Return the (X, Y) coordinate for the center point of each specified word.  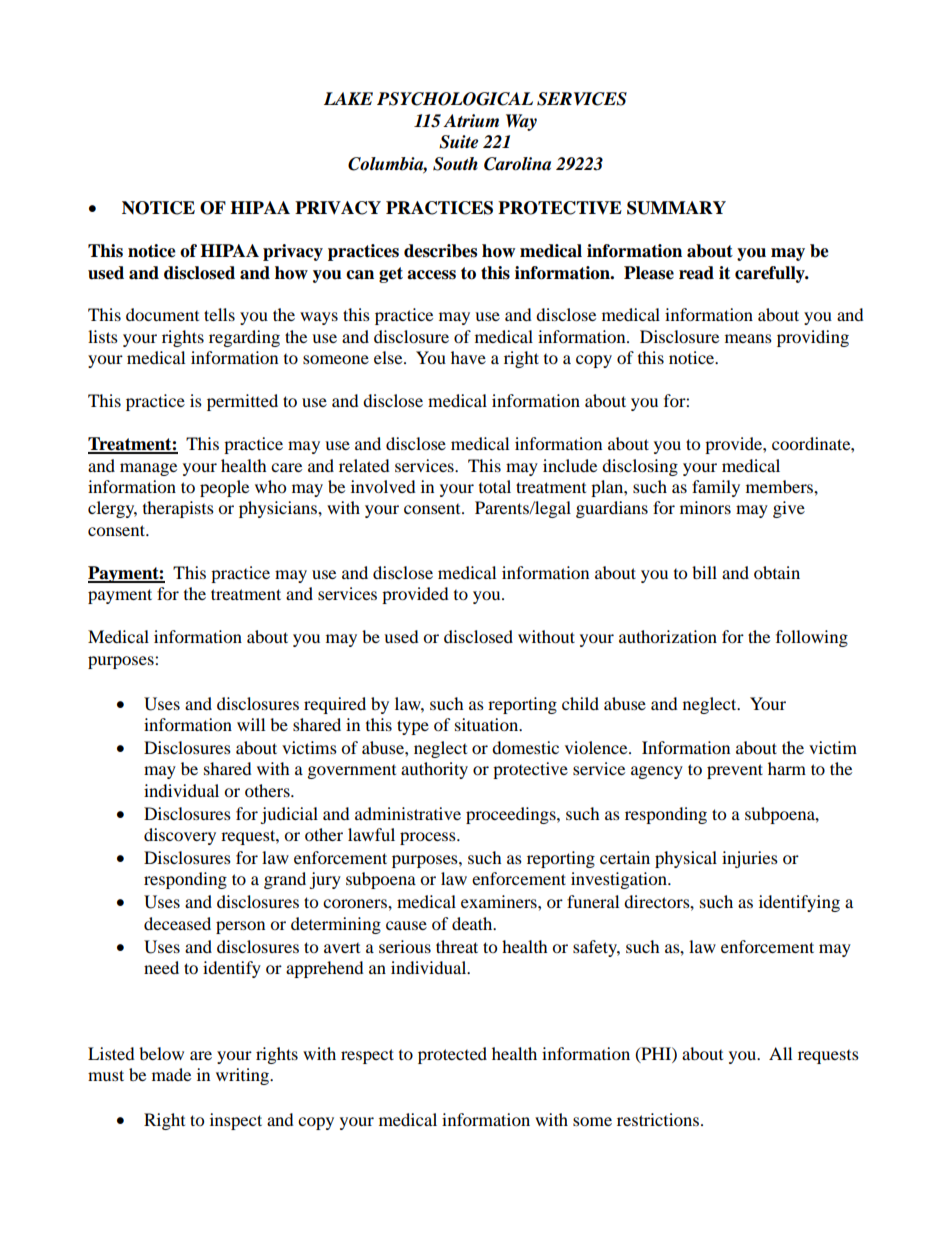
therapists (178, 509)
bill (704, 572)
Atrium (471, 120)
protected (452, 1055)
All (780, 1053)
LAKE (348, 98)
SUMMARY (676, 208)
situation (488, 724)
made (171, 1074)
